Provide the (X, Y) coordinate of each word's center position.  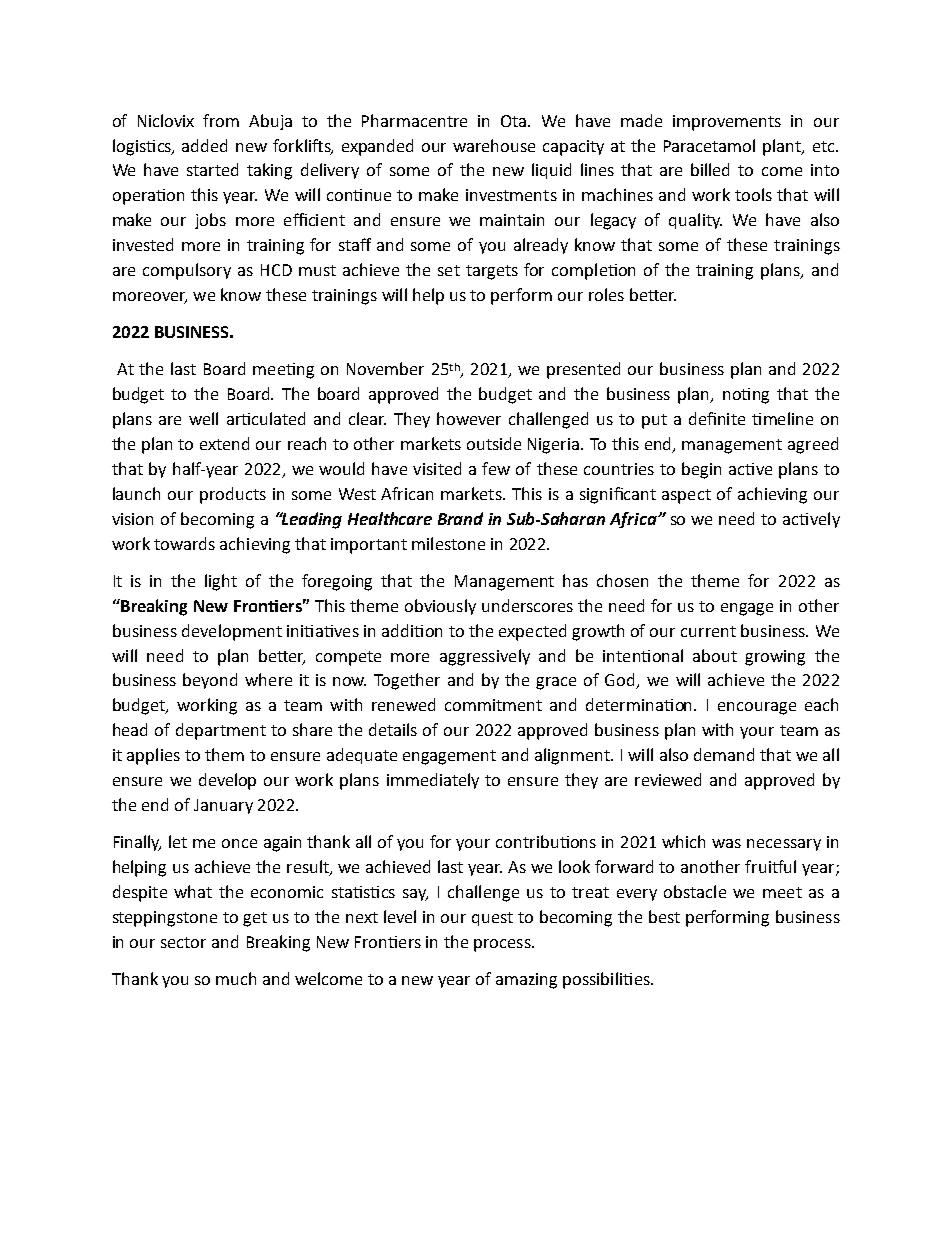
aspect (686, 496)
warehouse (494, 145)
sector (183, 942)
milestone (448, 543)
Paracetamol (709, 145)
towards (184, 543)
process (503, 945)
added (204, 145)
